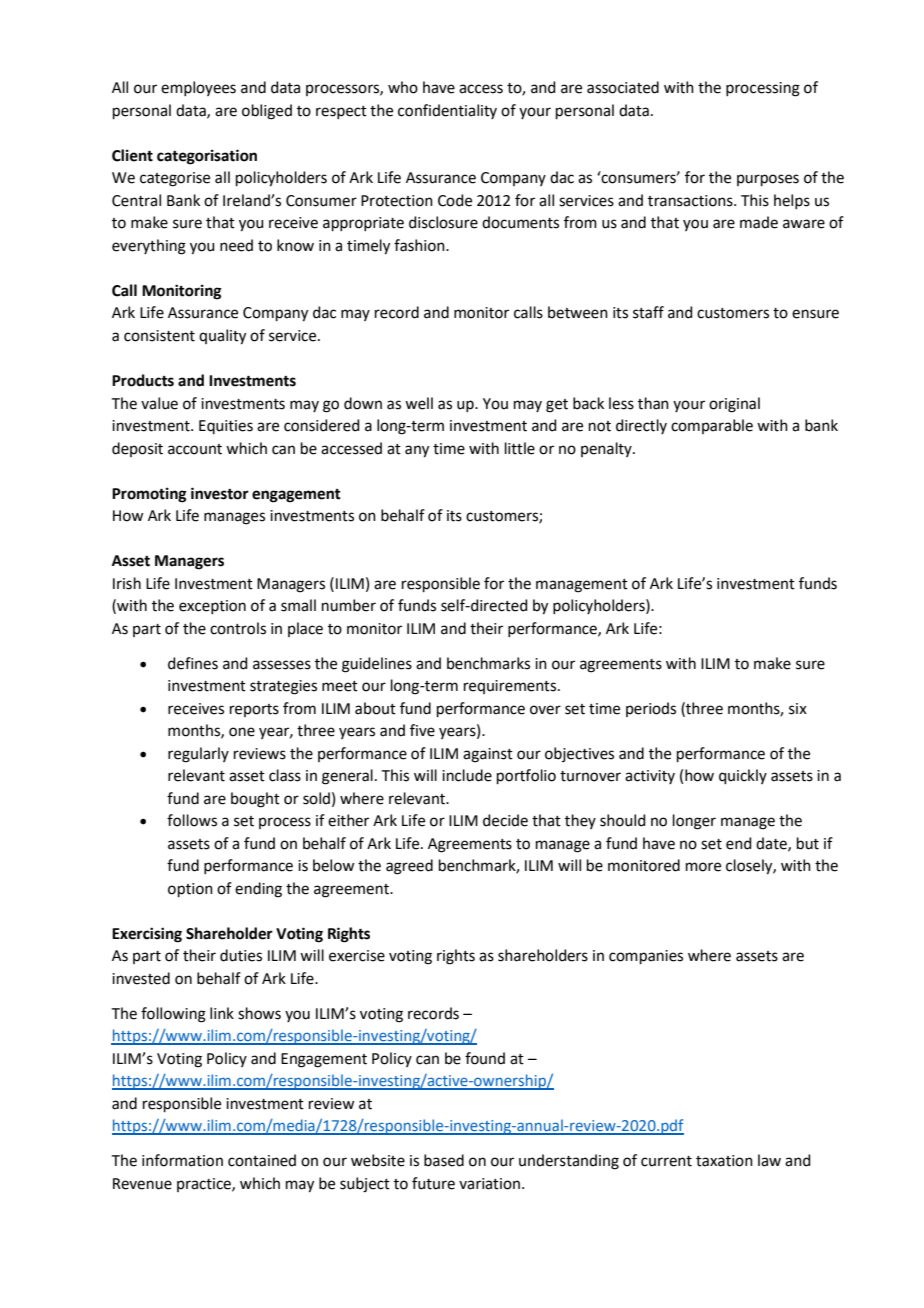 This screenshot has width=924, height=1308. I want to click on quality, so click(222, 337).
